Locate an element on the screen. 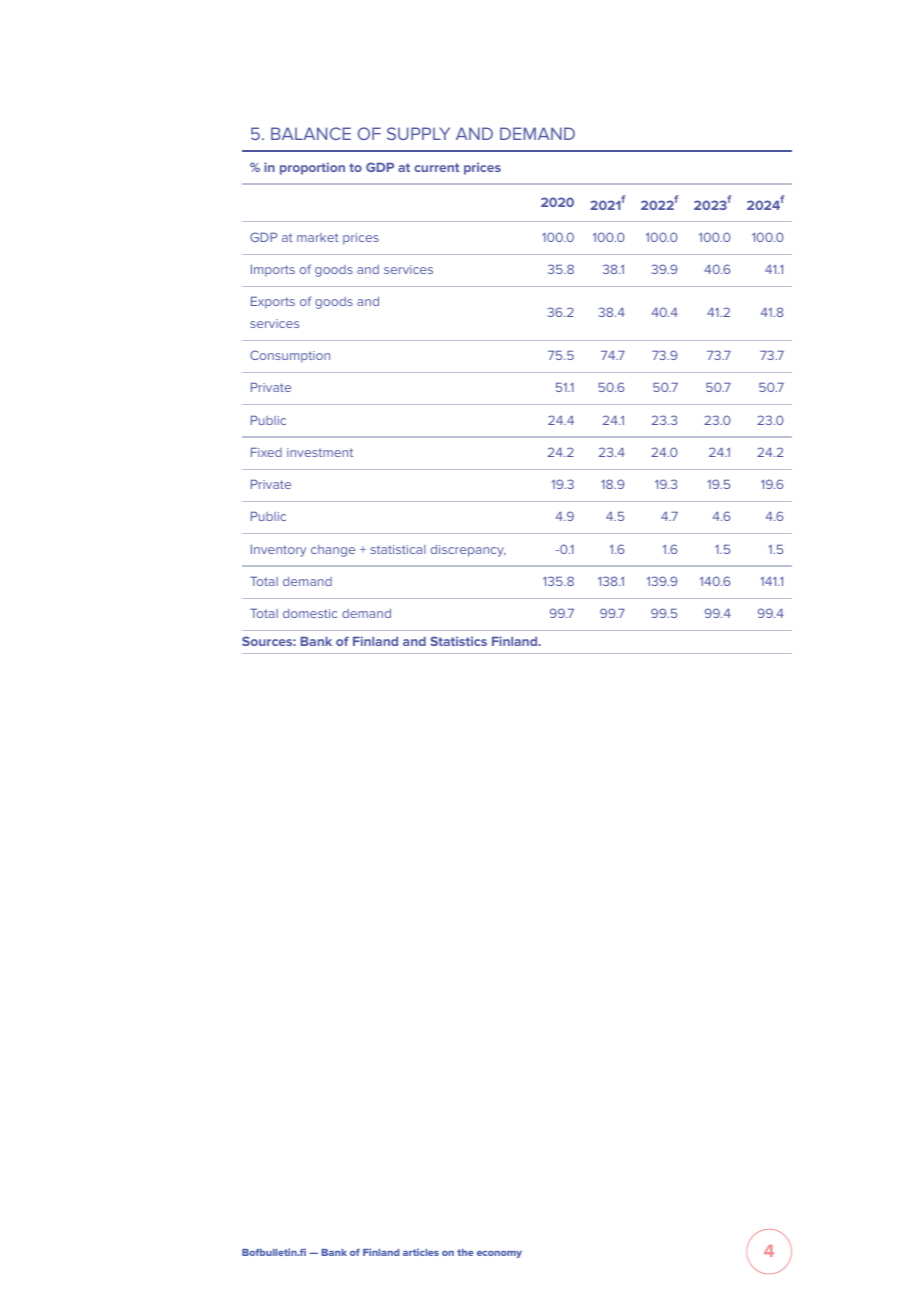 The height and width of the screenshot is (1308, 924). domestic is located at coordinates (310, 613).
